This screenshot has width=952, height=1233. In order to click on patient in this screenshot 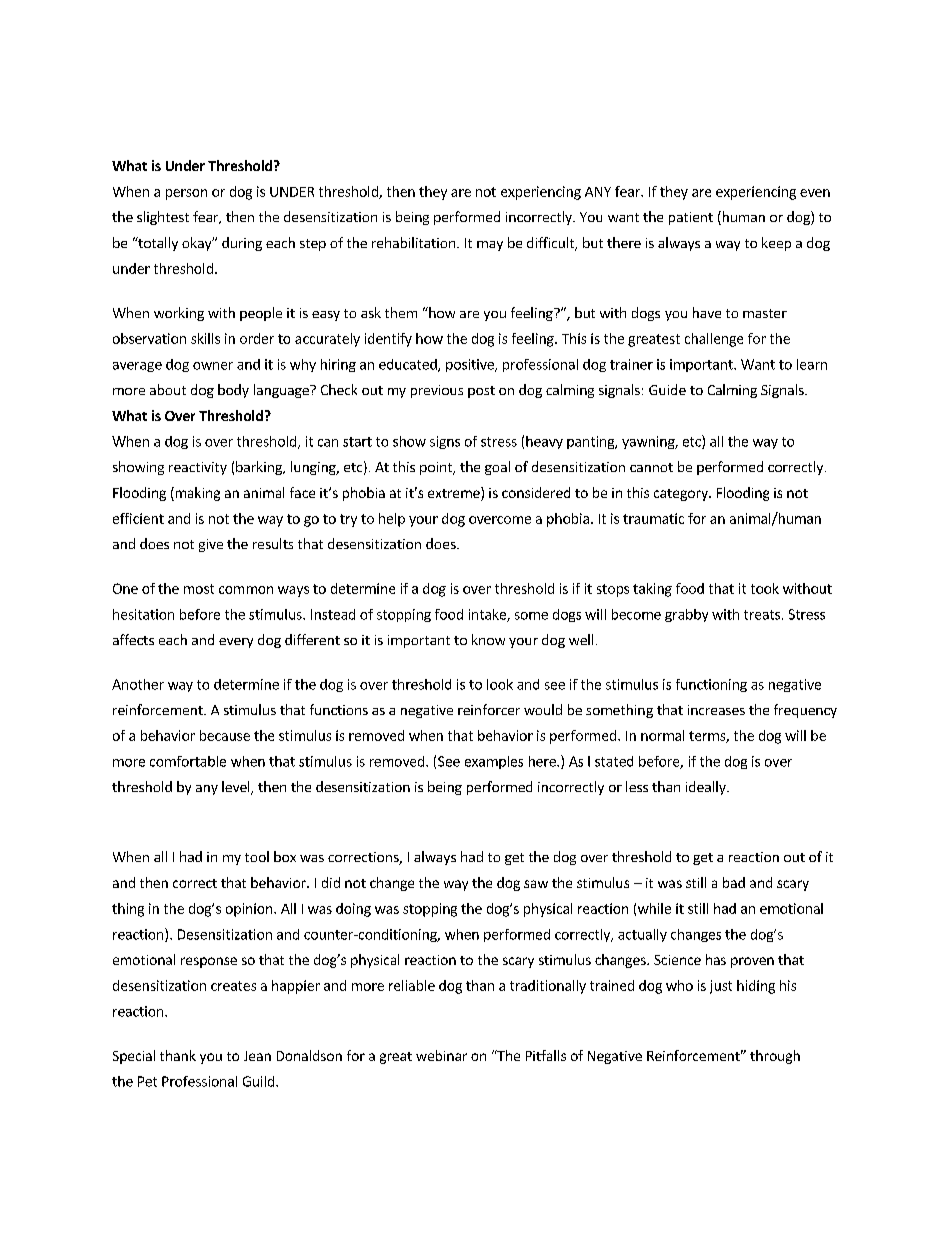, I will do `click(691, 218)`.
